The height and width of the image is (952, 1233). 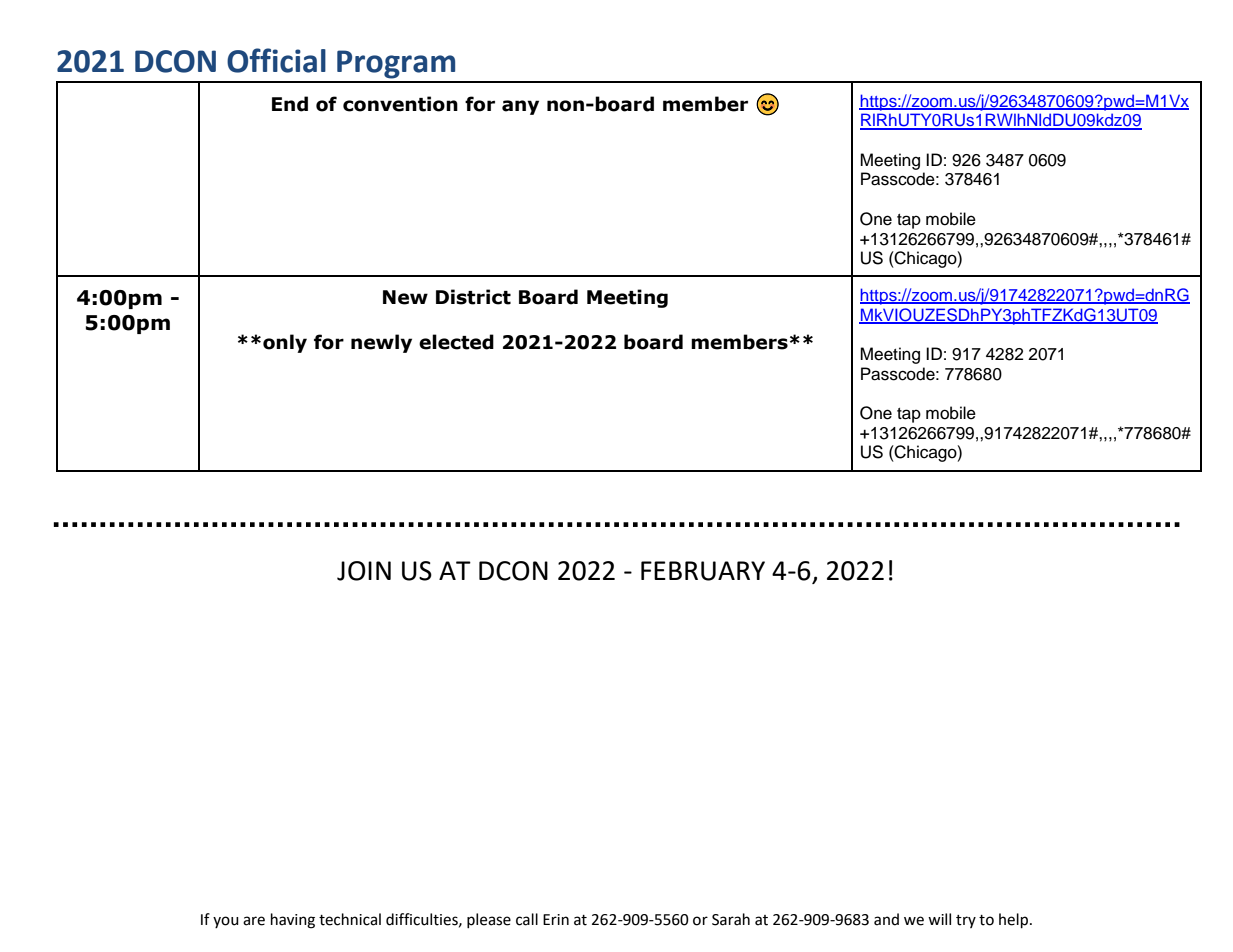 I want to click on End, so click(x=290, y=104).
